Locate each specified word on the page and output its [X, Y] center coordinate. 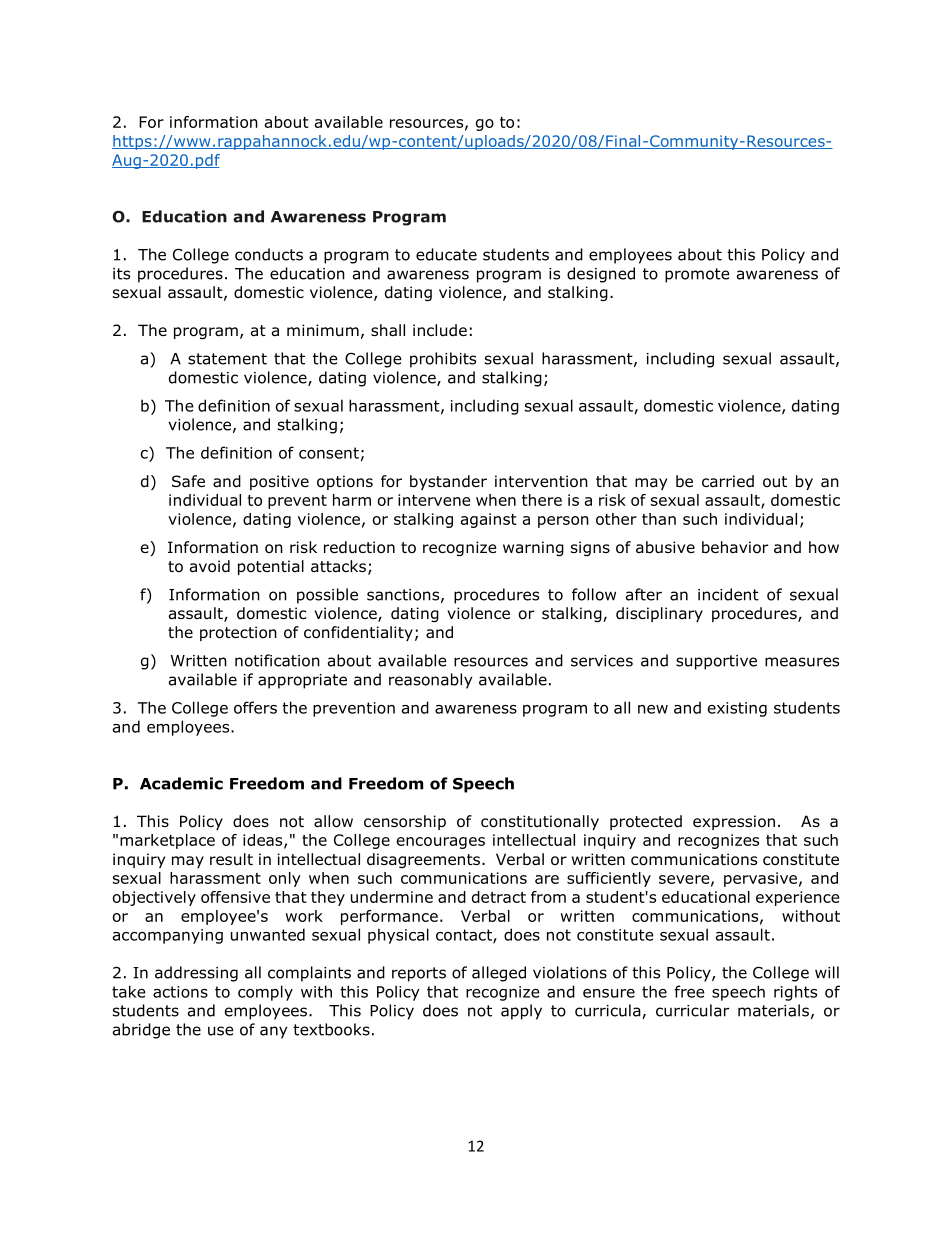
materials [773, 1010]
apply [521, 1012]
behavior [735, 547]
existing [737, 709]
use [221, 1031]
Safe [188, 481]
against [489, 520]
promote [697, 275]
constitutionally [540, 822]
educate [446, 254]
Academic [181, 783]
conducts [269, 254]
